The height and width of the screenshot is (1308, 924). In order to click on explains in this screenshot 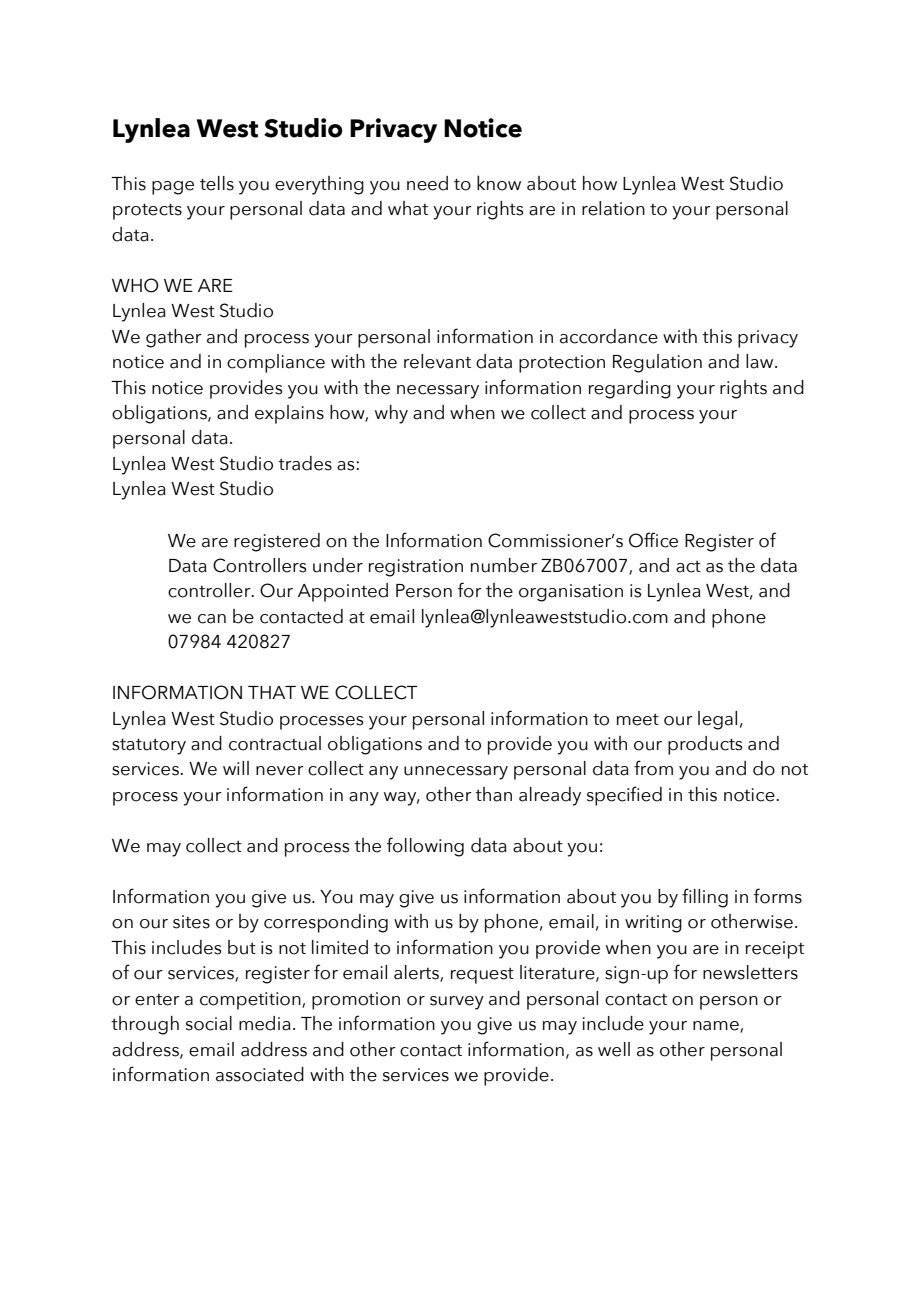, I will do `click(289, 414)`.
